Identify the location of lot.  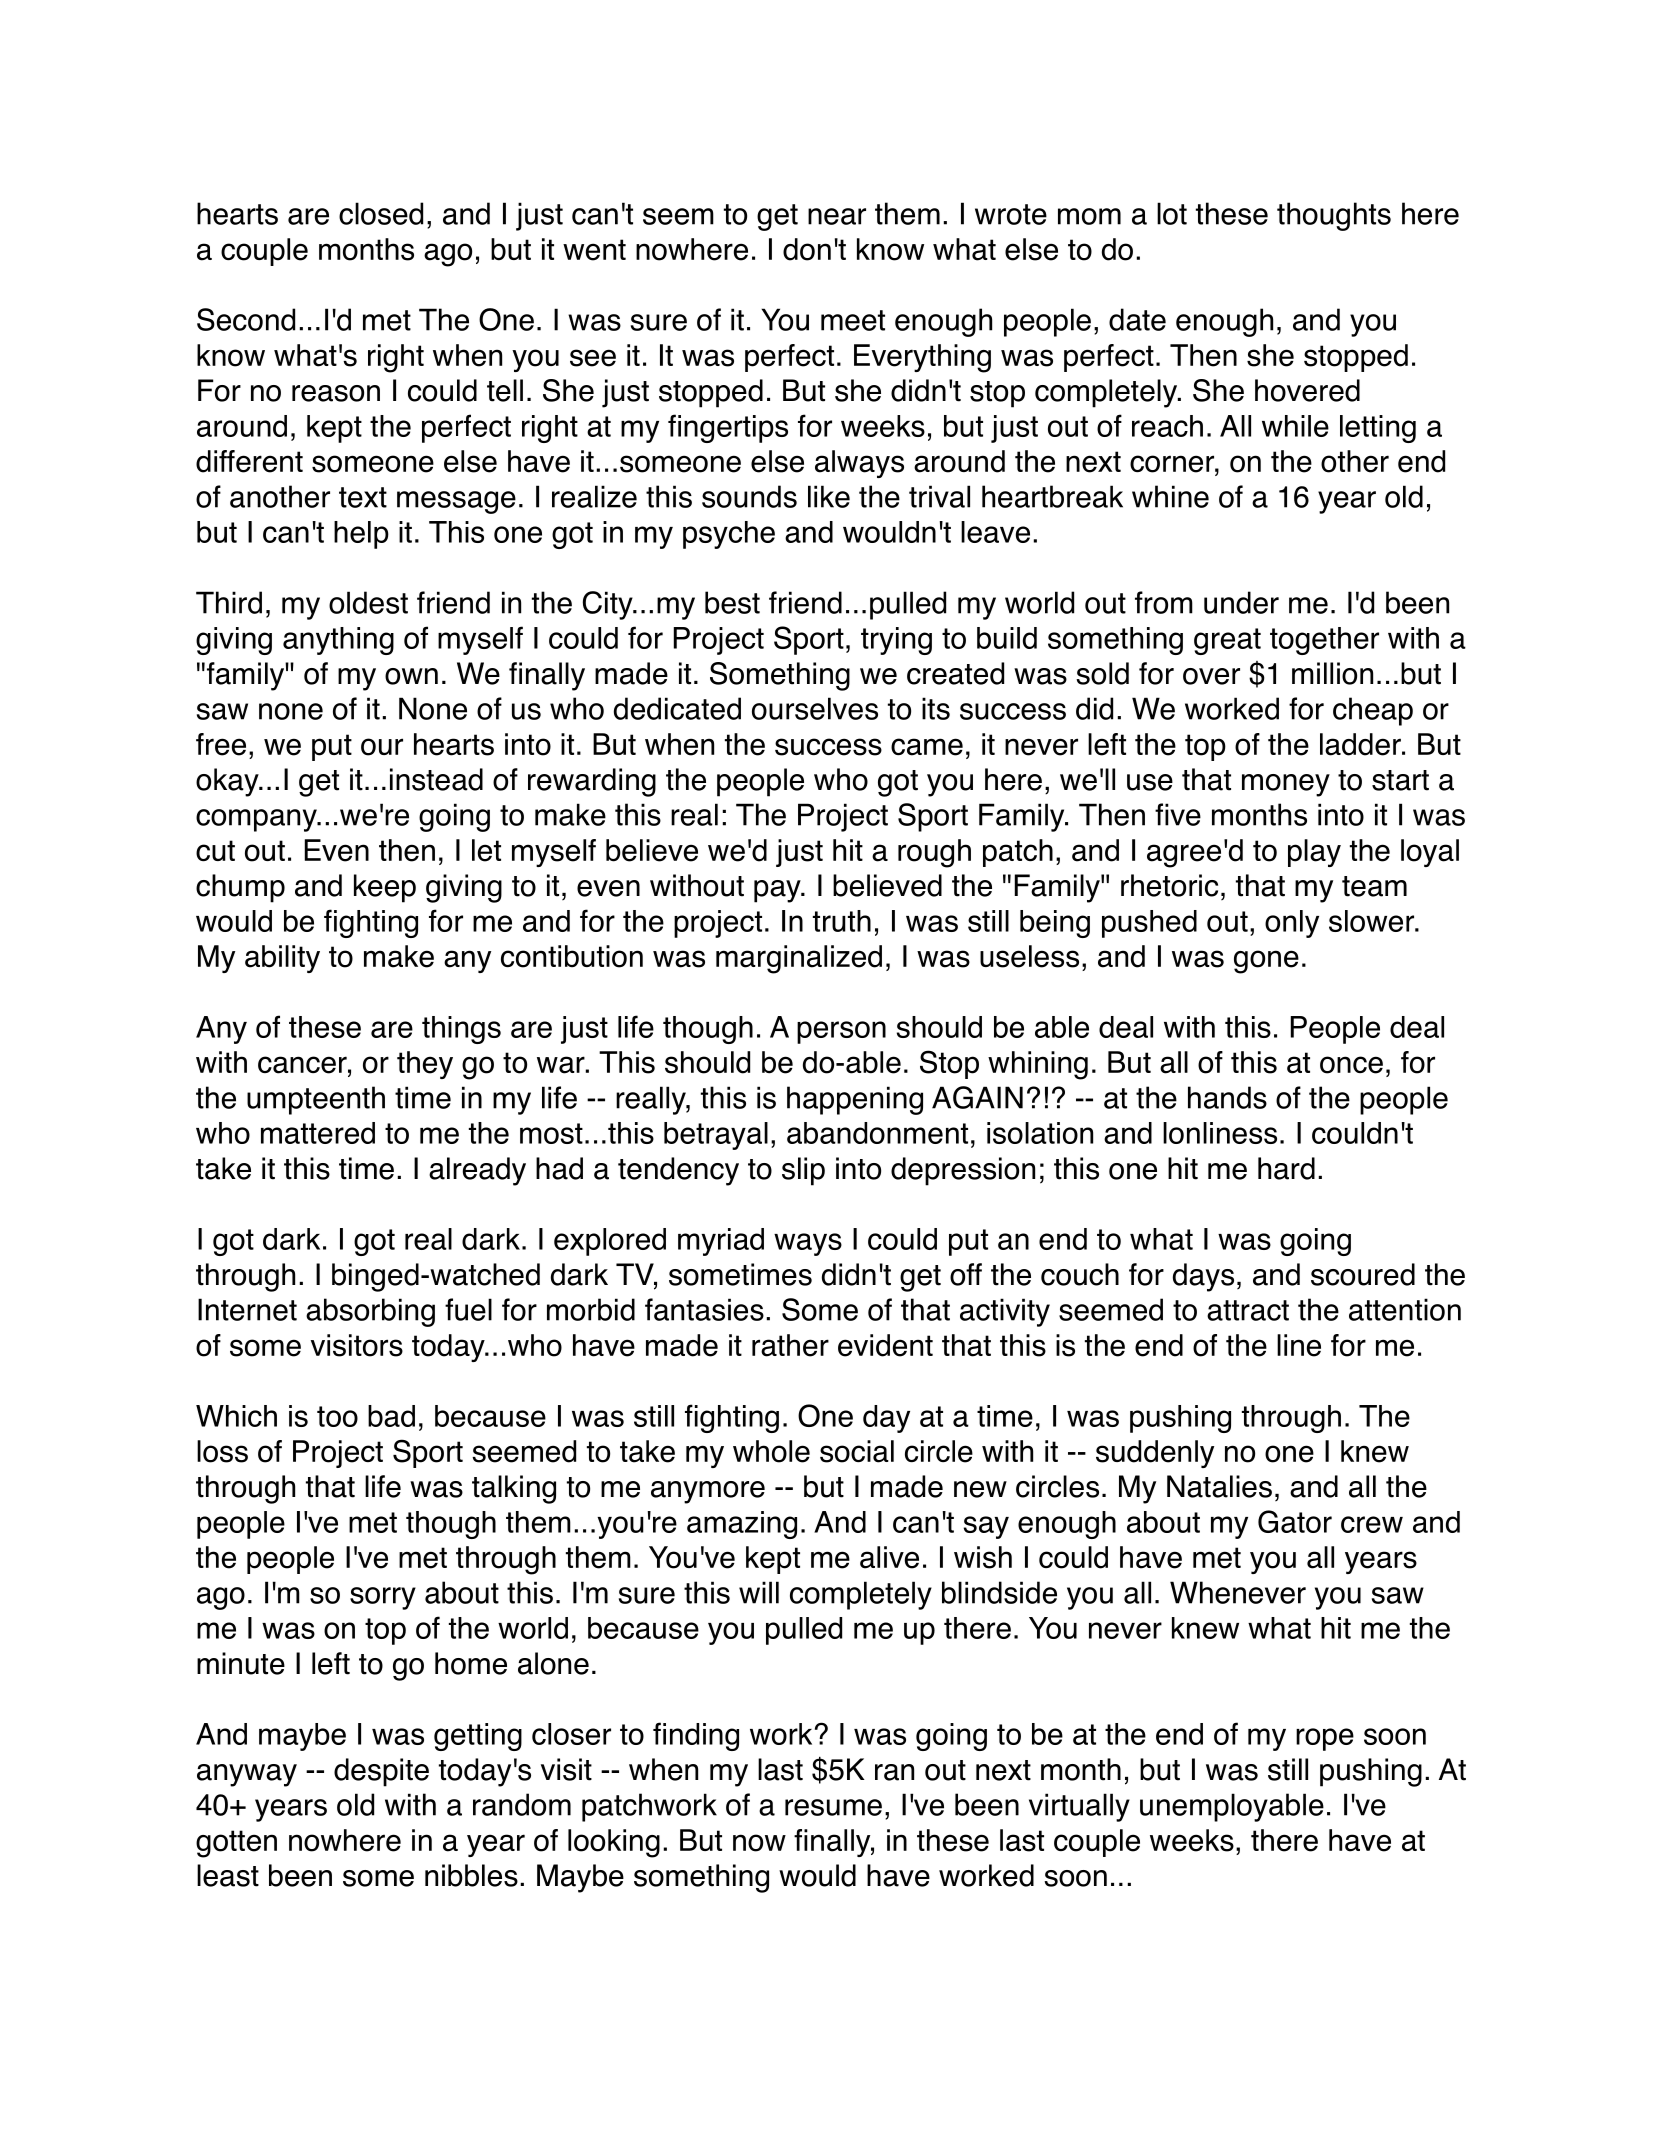
(1172, 213).
